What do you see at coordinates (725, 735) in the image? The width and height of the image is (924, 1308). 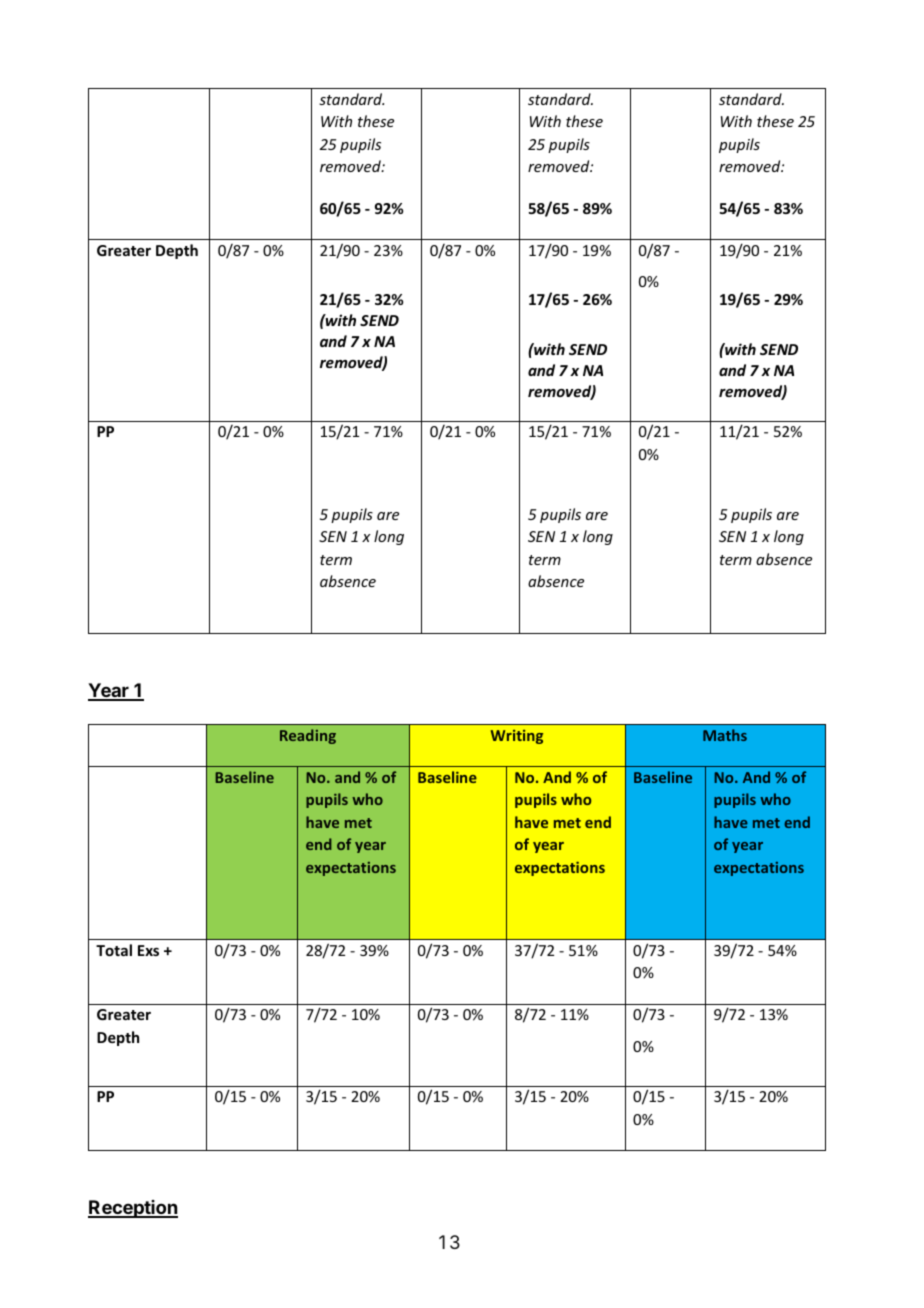 I see `Maths` at bounding box center [725, 735].
